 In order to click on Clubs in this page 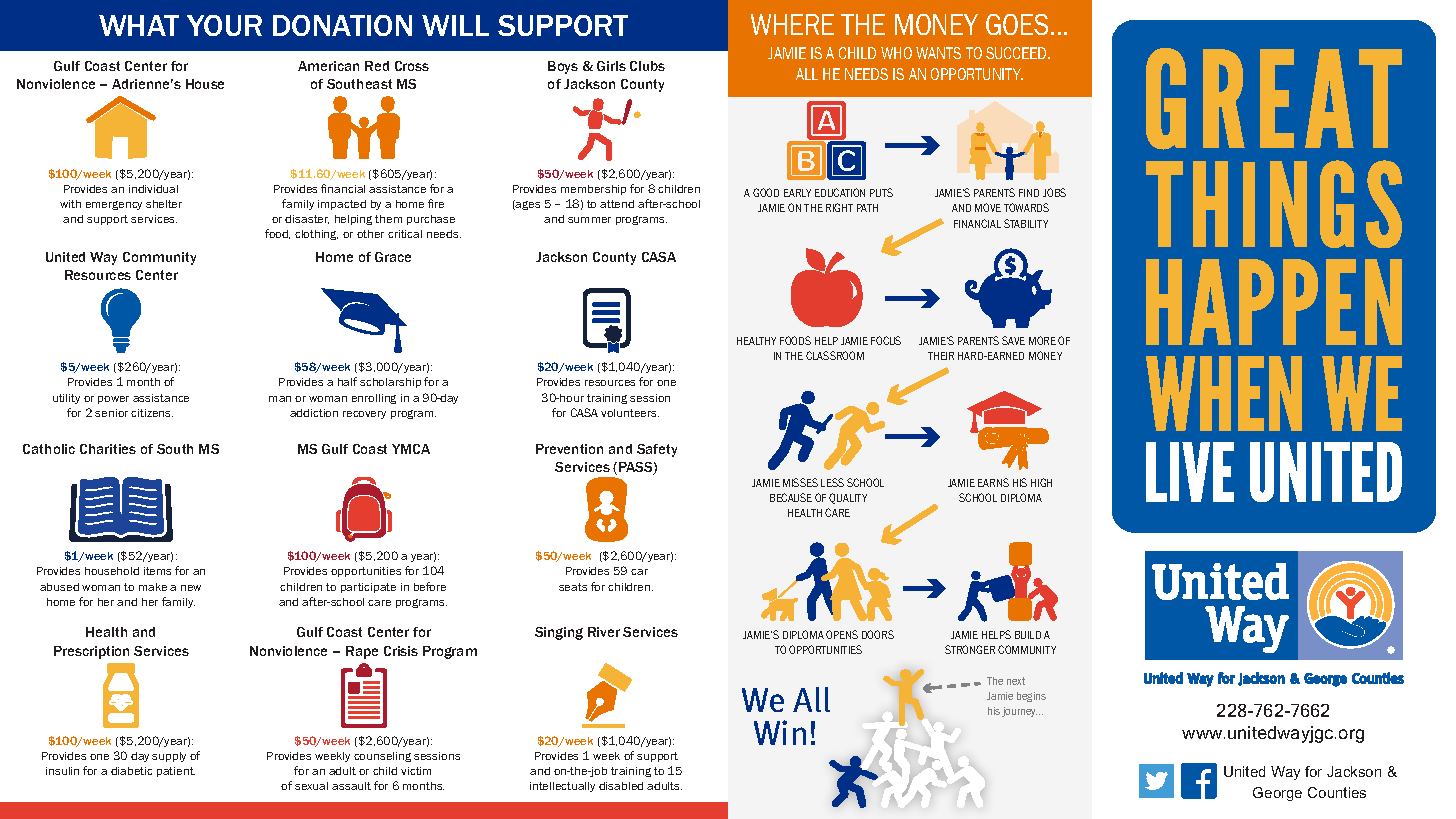, I will do `click(647, 66)`.
